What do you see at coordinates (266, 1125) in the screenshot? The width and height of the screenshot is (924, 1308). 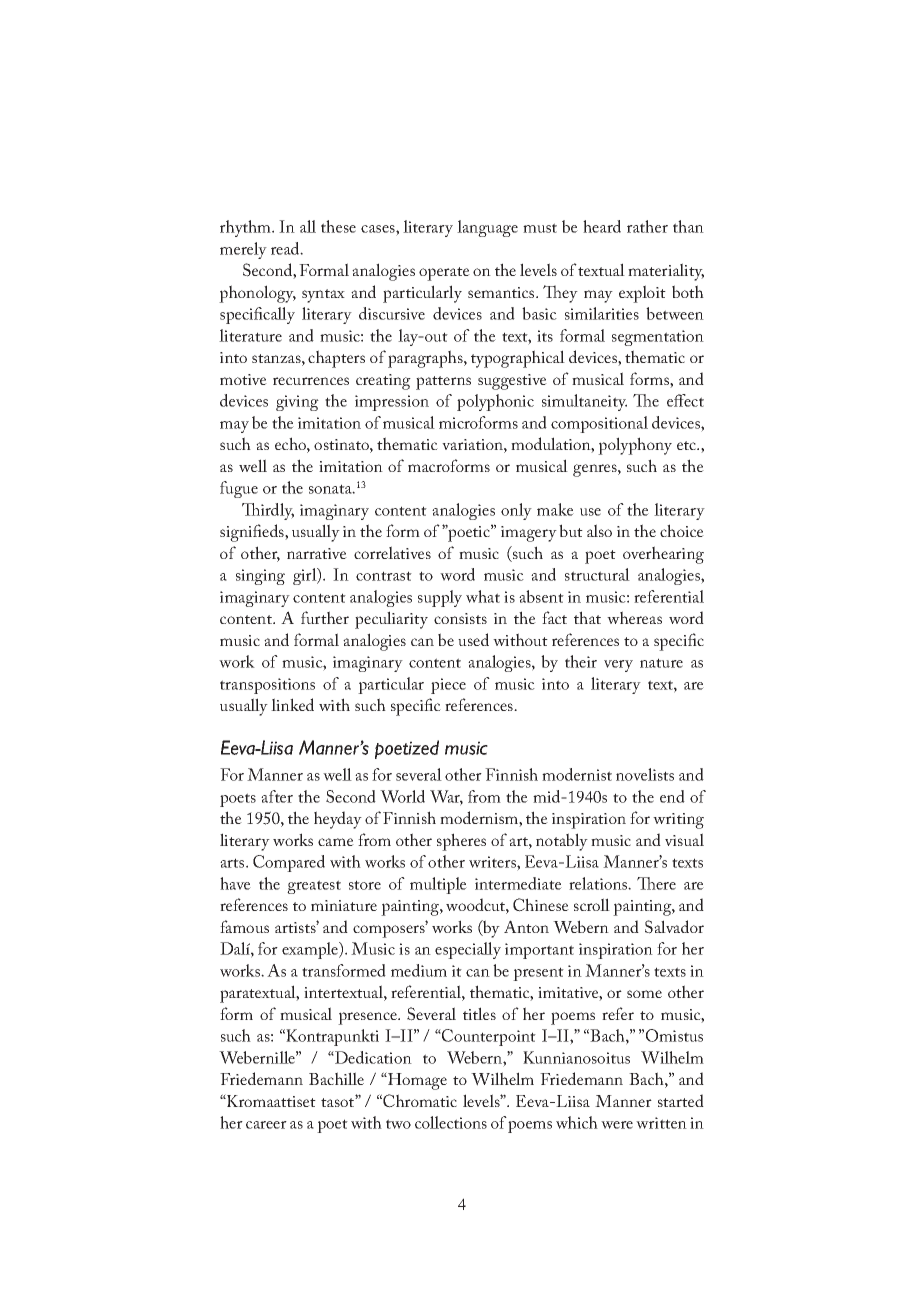 I see `career` at bounding box center [266, 1125].
